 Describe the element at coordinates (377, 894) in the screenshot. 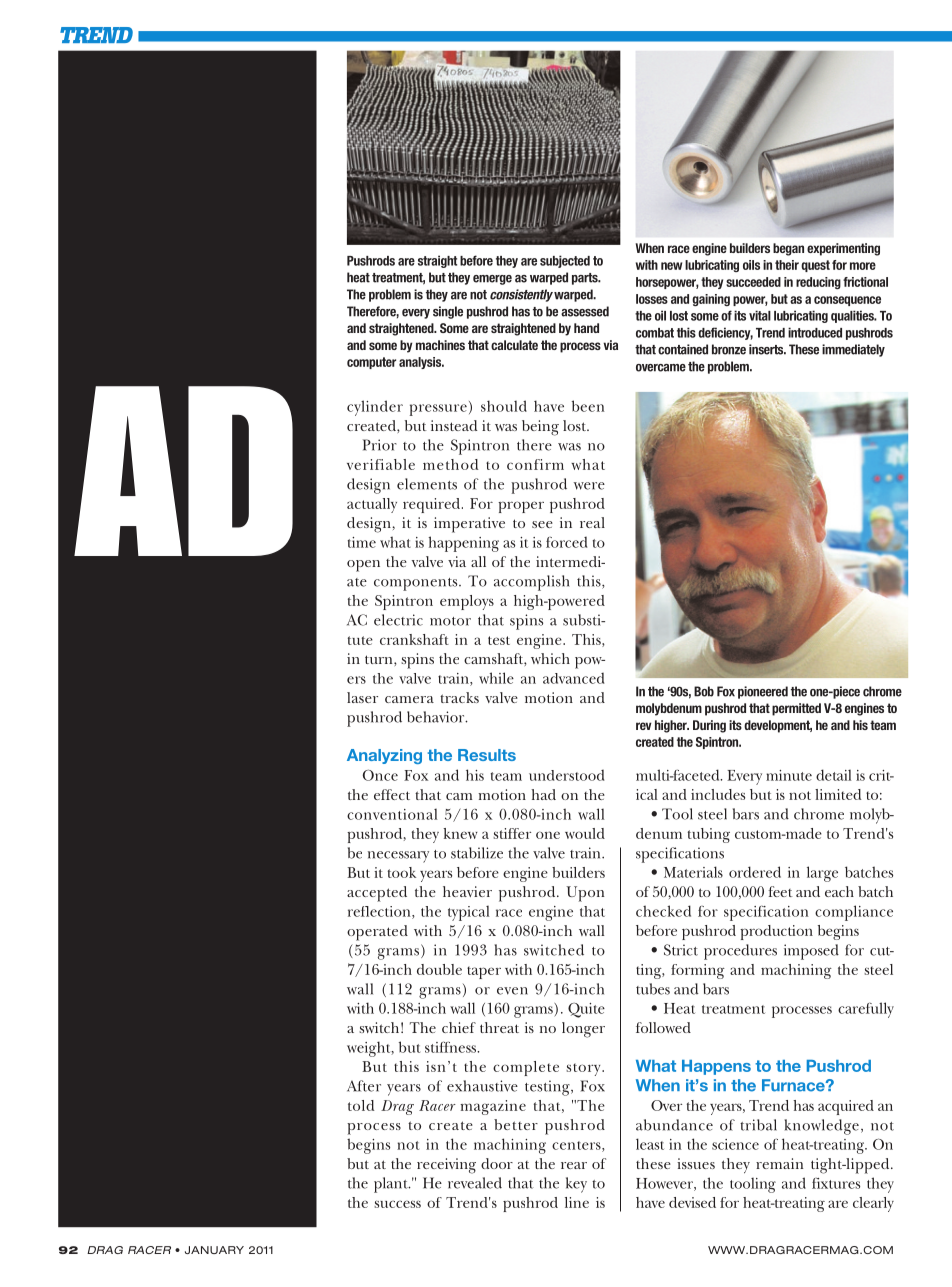

I see `accepted` at that location.
